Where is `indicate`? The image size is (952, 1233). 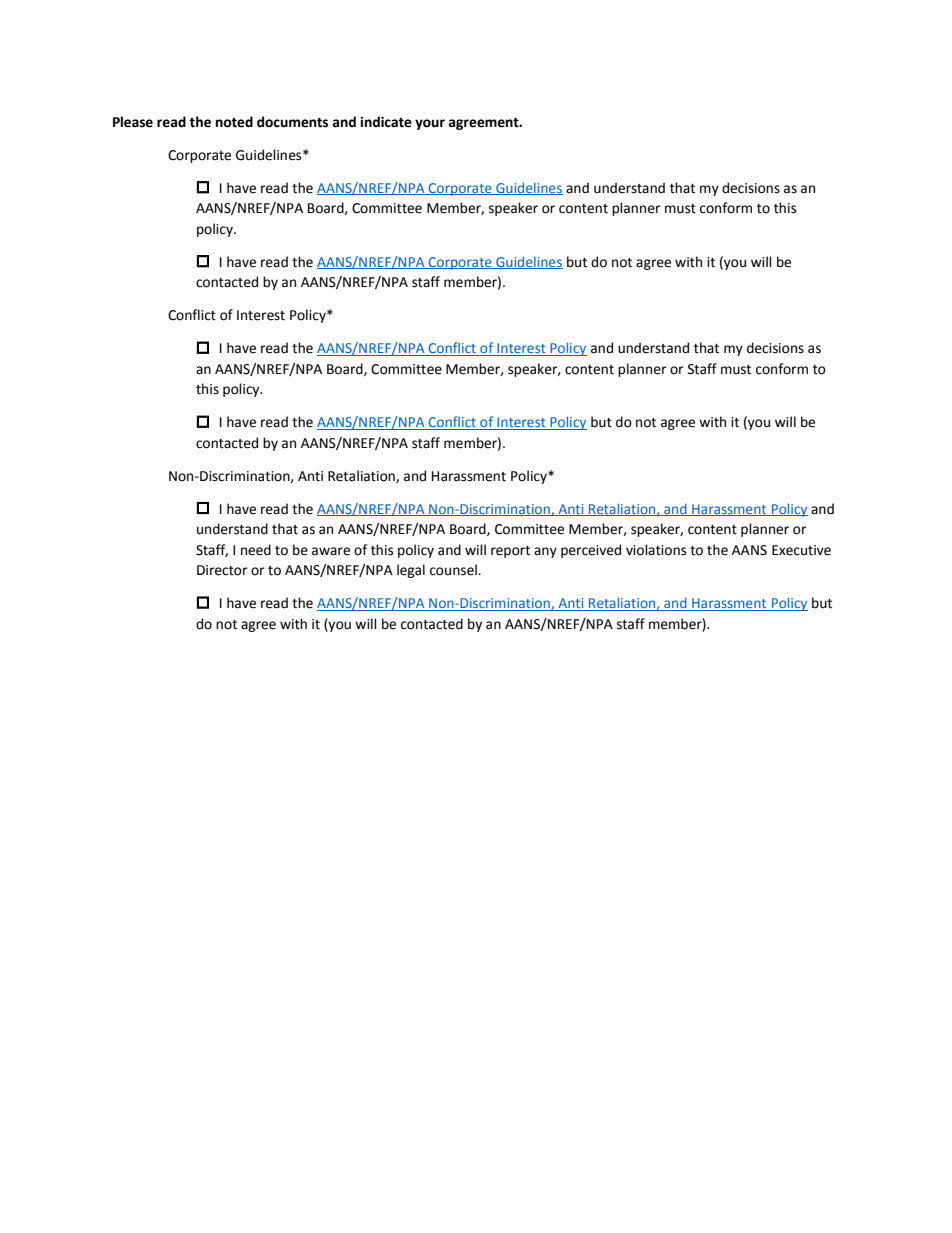 indicate is located at coordinates (386, 122).
